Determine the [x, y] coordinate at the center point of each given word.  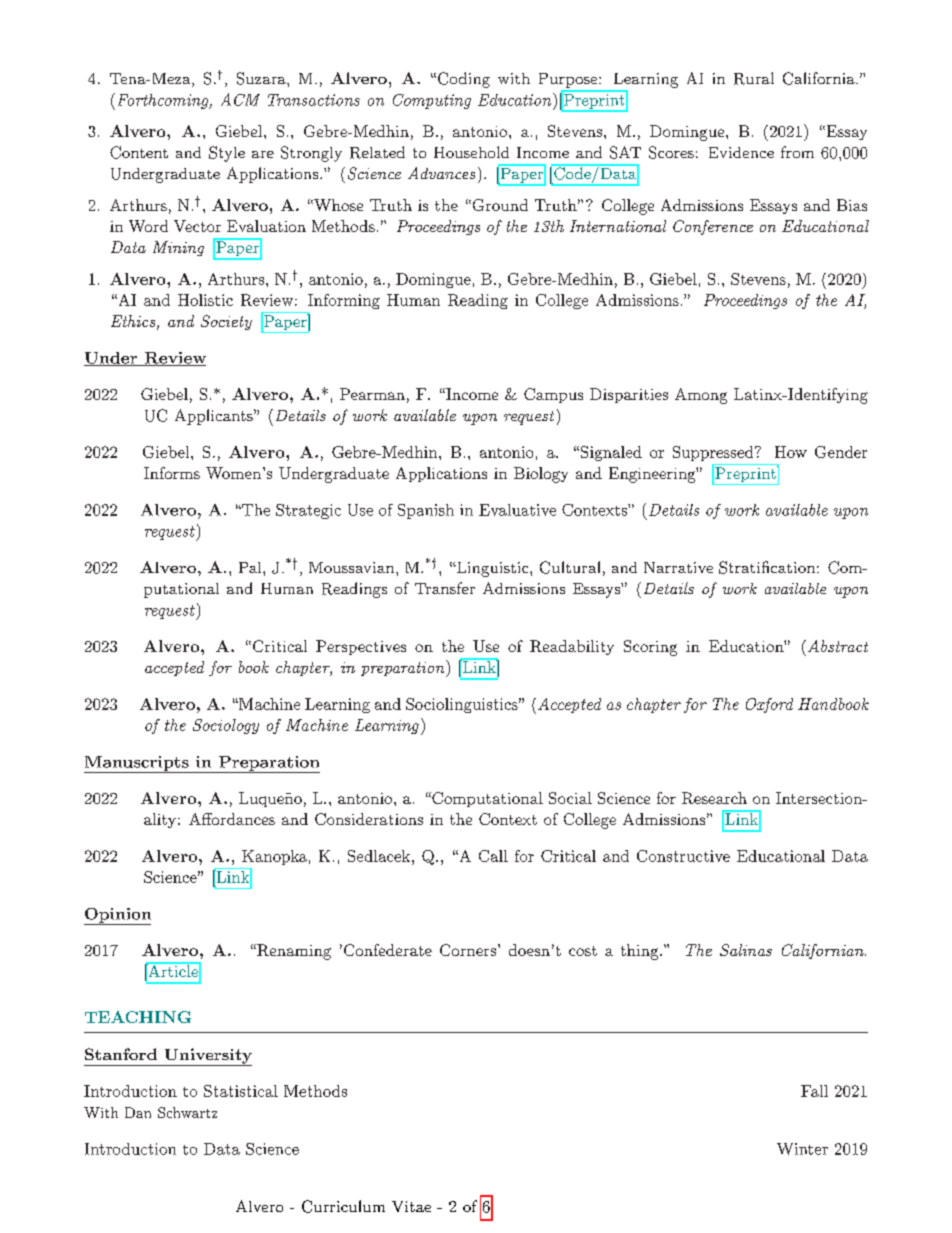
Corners [468, 950]
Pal [251, 567]
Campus [553, 395]
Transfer [445, 588]
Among [701, 396]
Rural [754, 78]
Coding [464, 80]
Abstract [838, 646]
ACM [240, 99]
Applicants [215, 417]
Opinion [117, 916]
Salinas [746, 950]
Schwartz [187, 1112]
